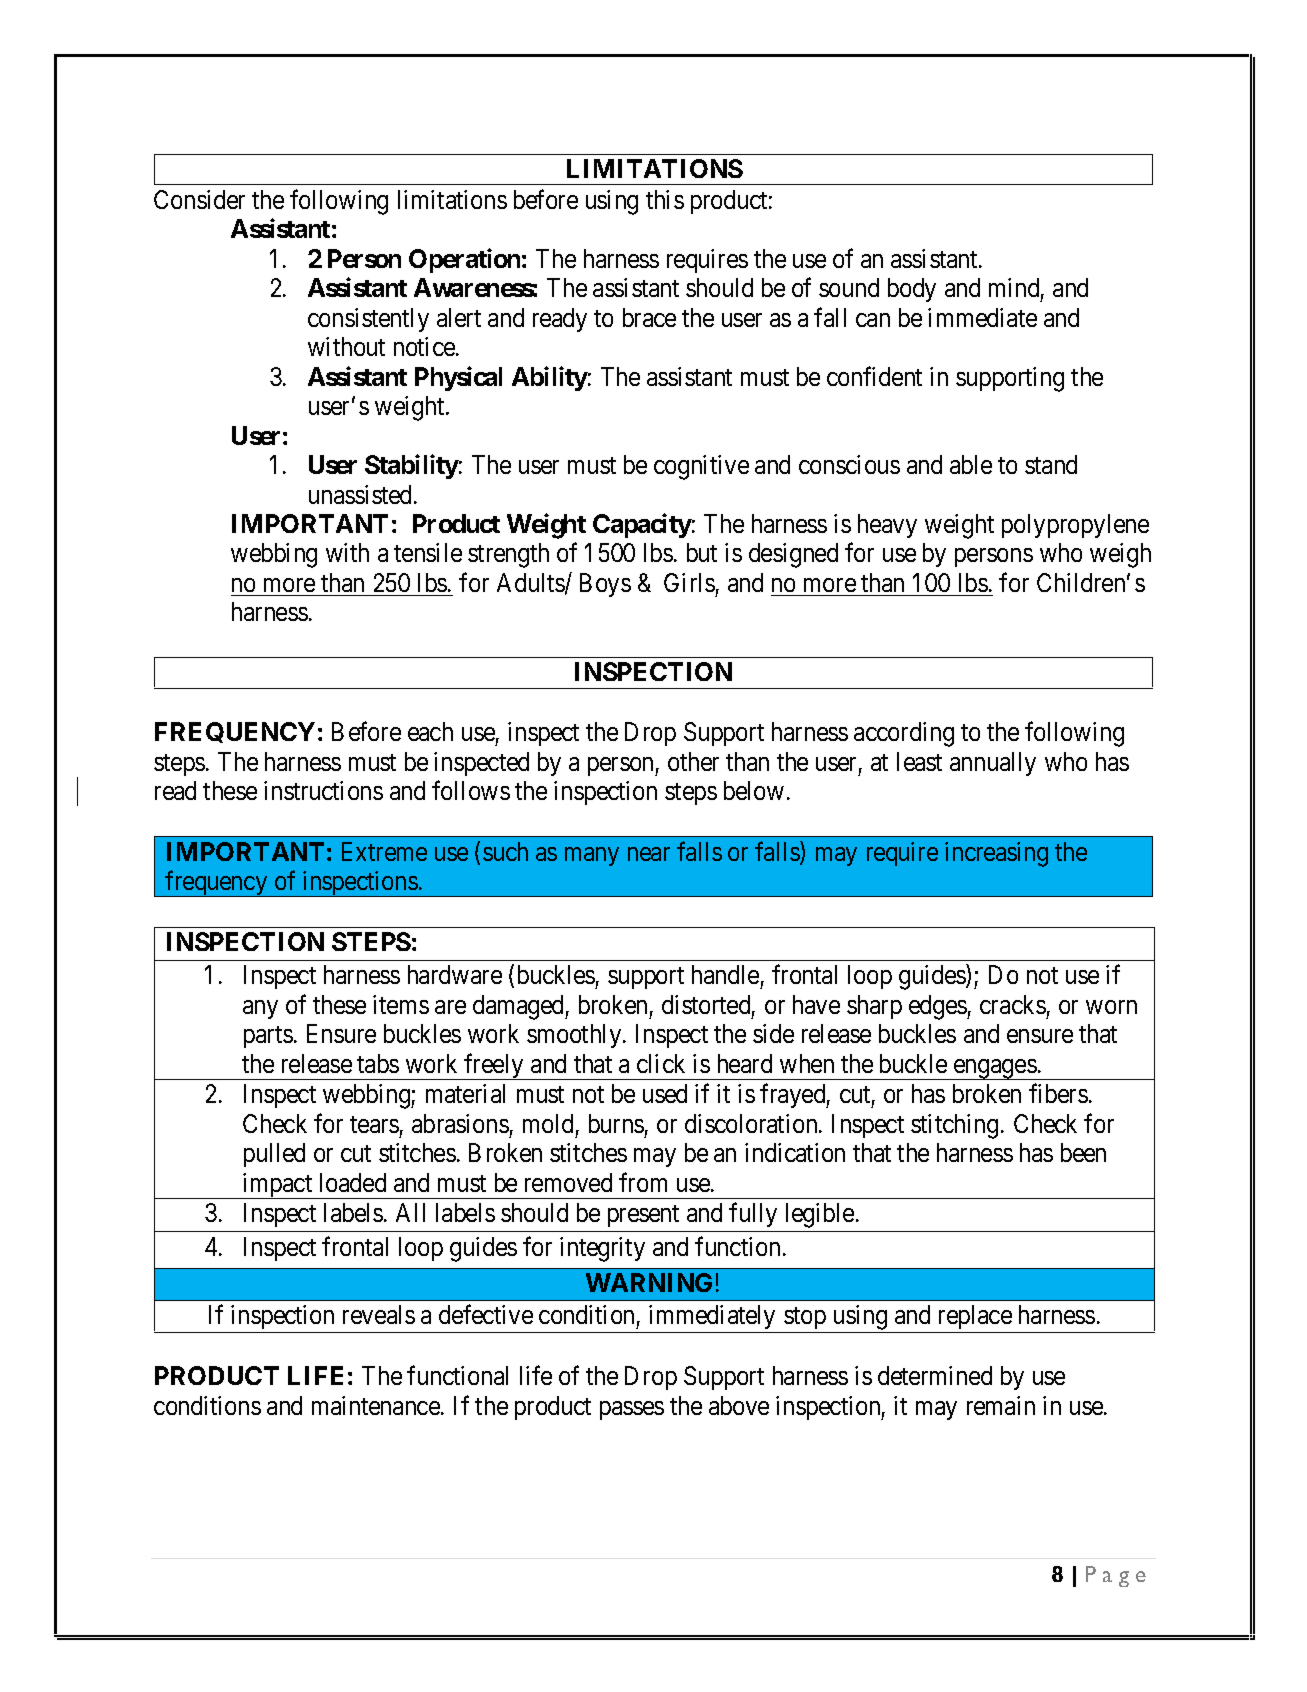 This screenshot has width=1307, height=1692. I want to click on above, so click(739, 1405).
